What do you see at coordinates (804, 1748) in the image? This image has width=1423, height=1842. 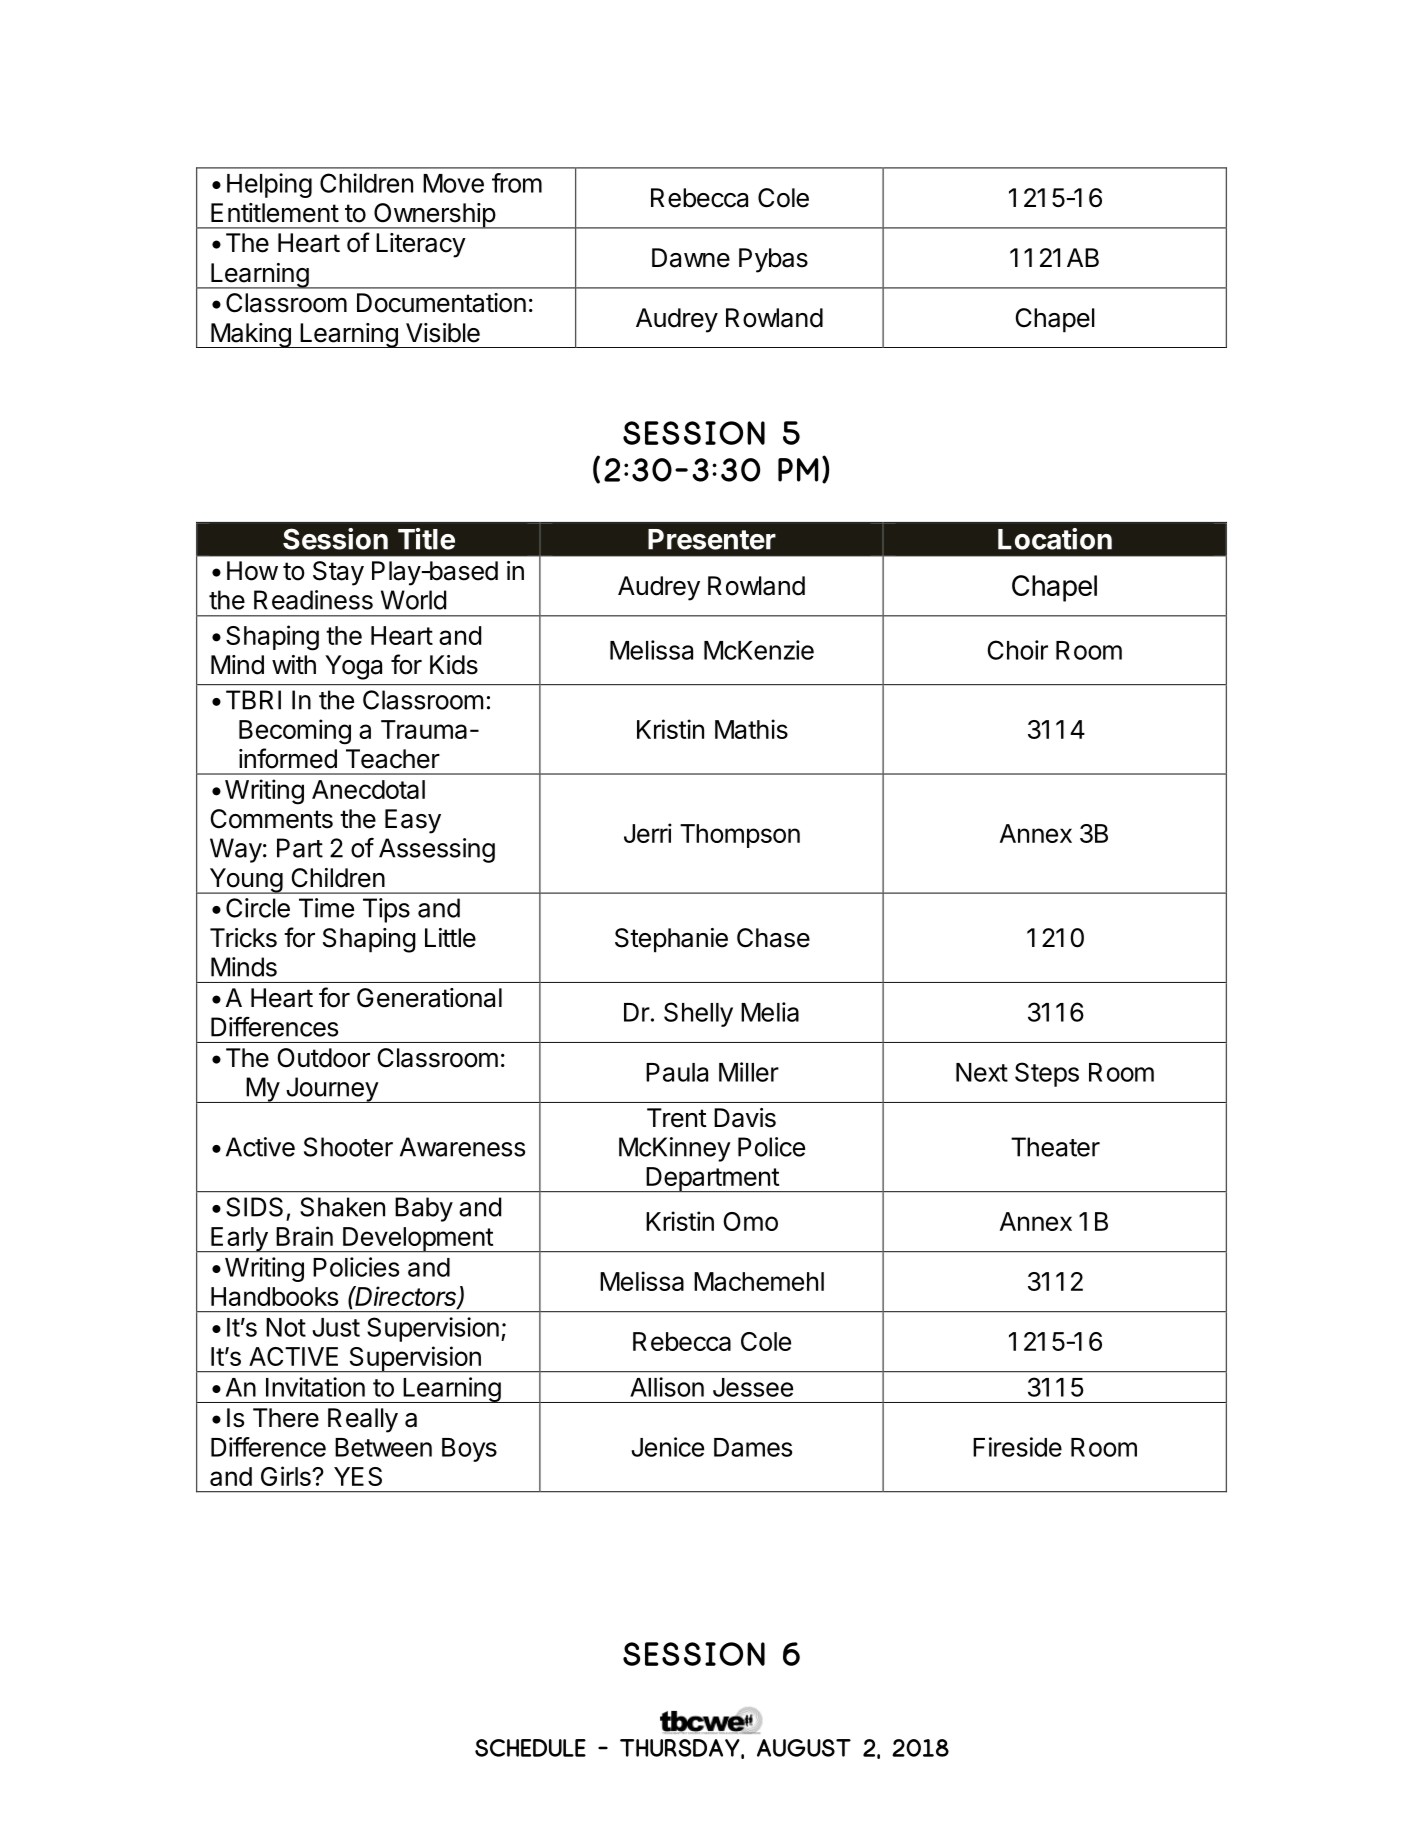 I see `August` at bounding box center [804, 1748].
